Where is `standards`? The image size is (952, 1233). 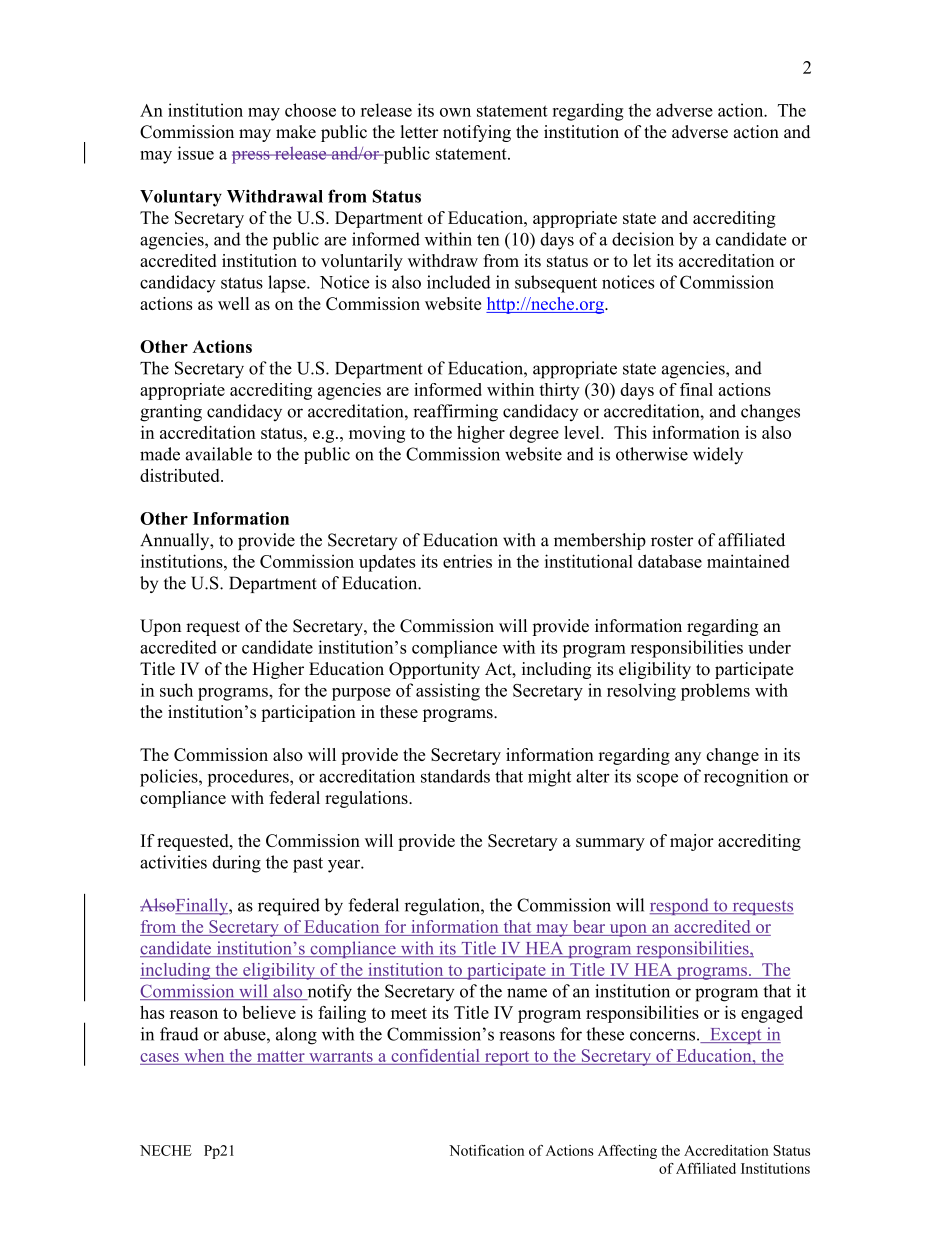
standards is located at coordinates (455, 776).
